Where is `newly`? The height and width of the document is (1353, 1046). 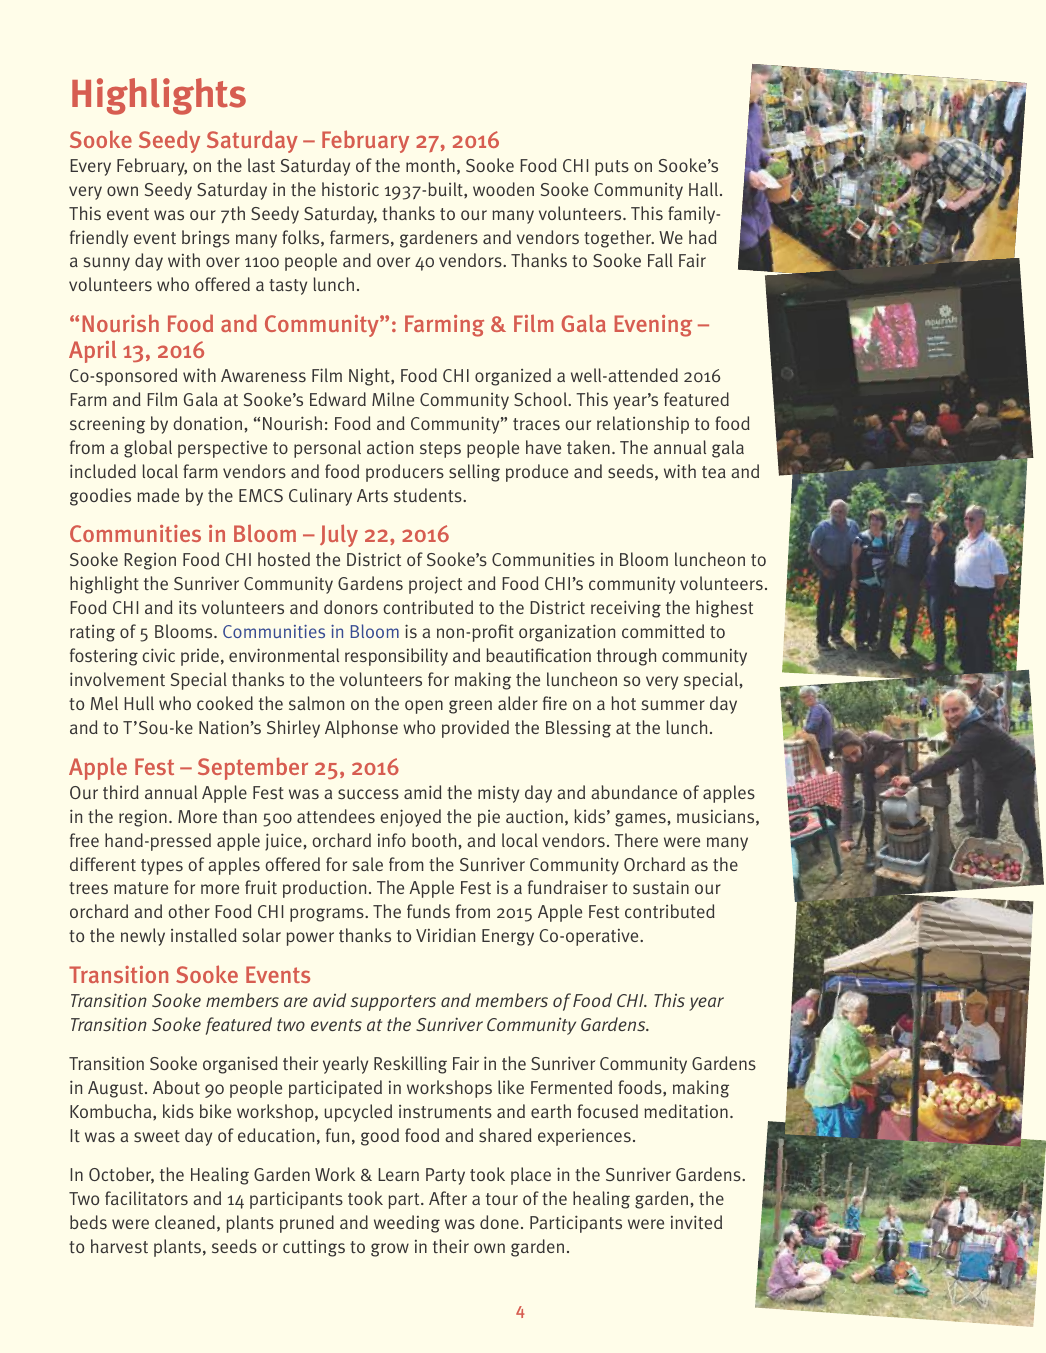 newly is located at coordinates (143, 937).
